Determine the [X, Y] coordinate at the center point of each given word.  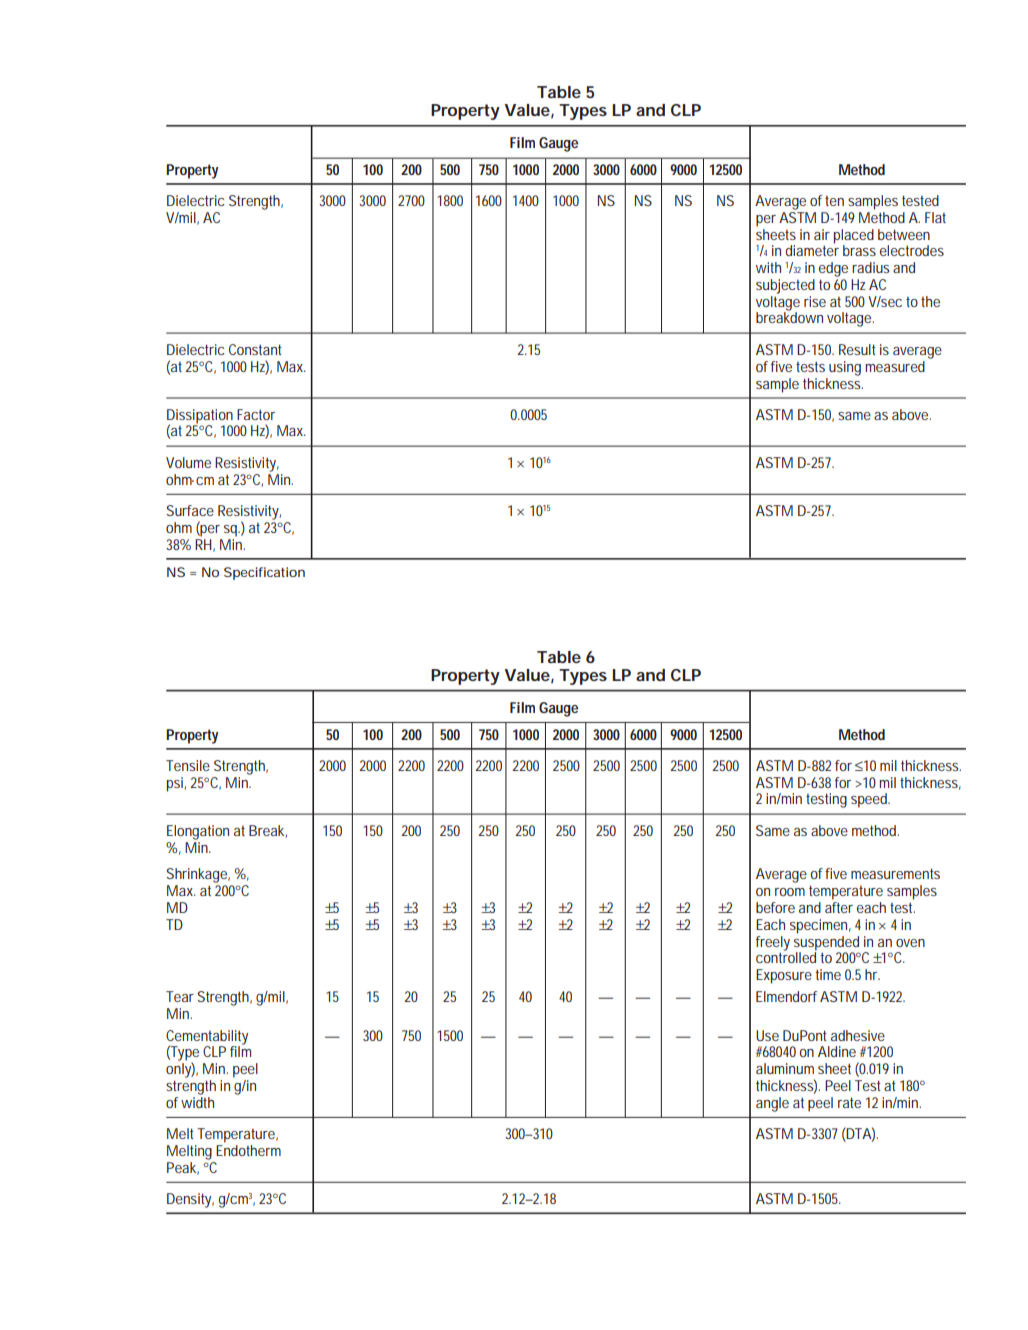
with [768, 267]
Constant [255, 349]
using [845, 368]
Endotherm [248, 1150]
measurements [895, 873]
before [775, 907]
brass [859, 250]
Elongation [198, 832]
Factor [256, 414]
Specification [264, 573]
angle [772, 1104]
